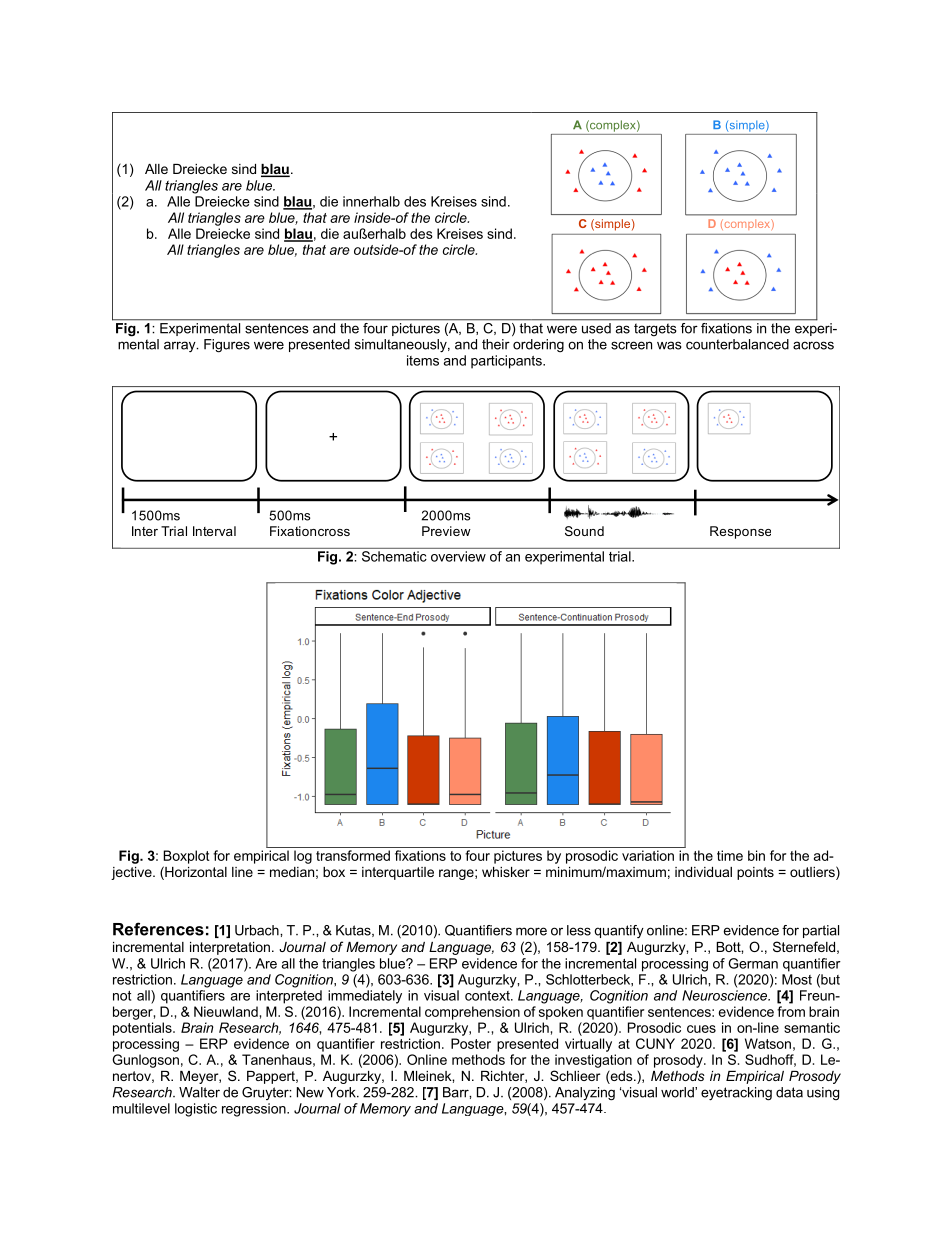  What do you see at coordinates (730, 855) in the screenshot?
I see `time` at bounding box center [730, 855].
